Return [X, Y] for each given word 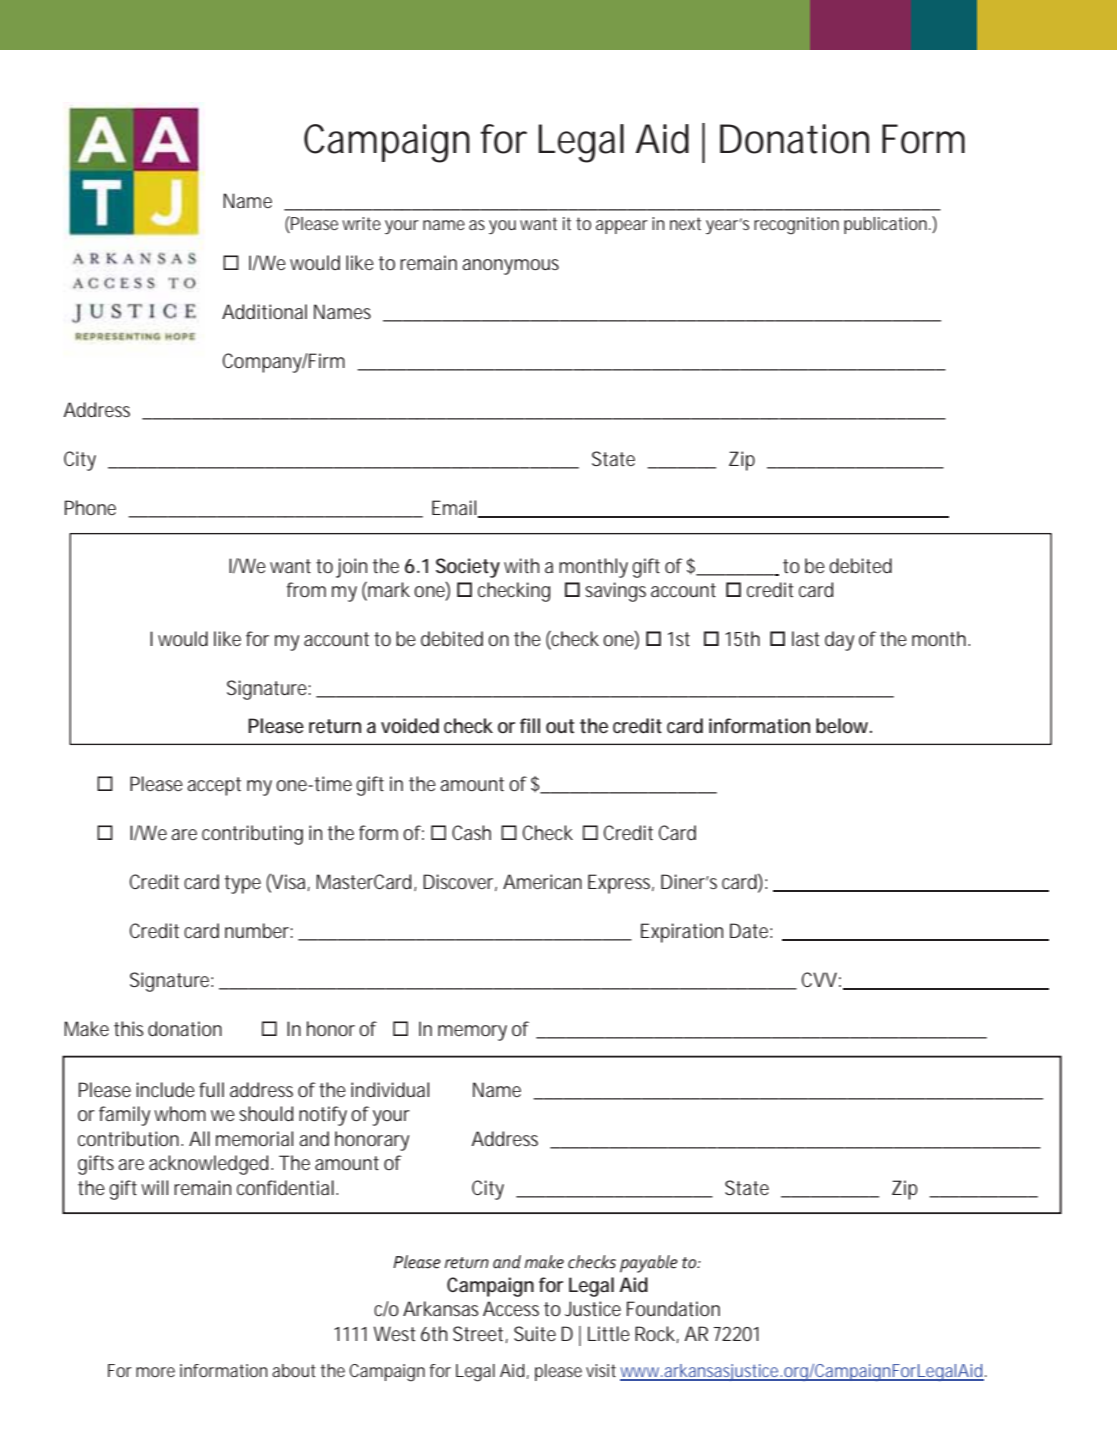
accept [214, 786]
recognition [796, 226]
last [806, 638]
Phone [90, 507]
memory [472, 1033]
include [165, 1089]
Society [468, 568]
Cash [471, 832]
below [844, 725]
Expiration [682, 933]
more [155, 1372]
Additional [264, 311]
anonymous [510, 267]
